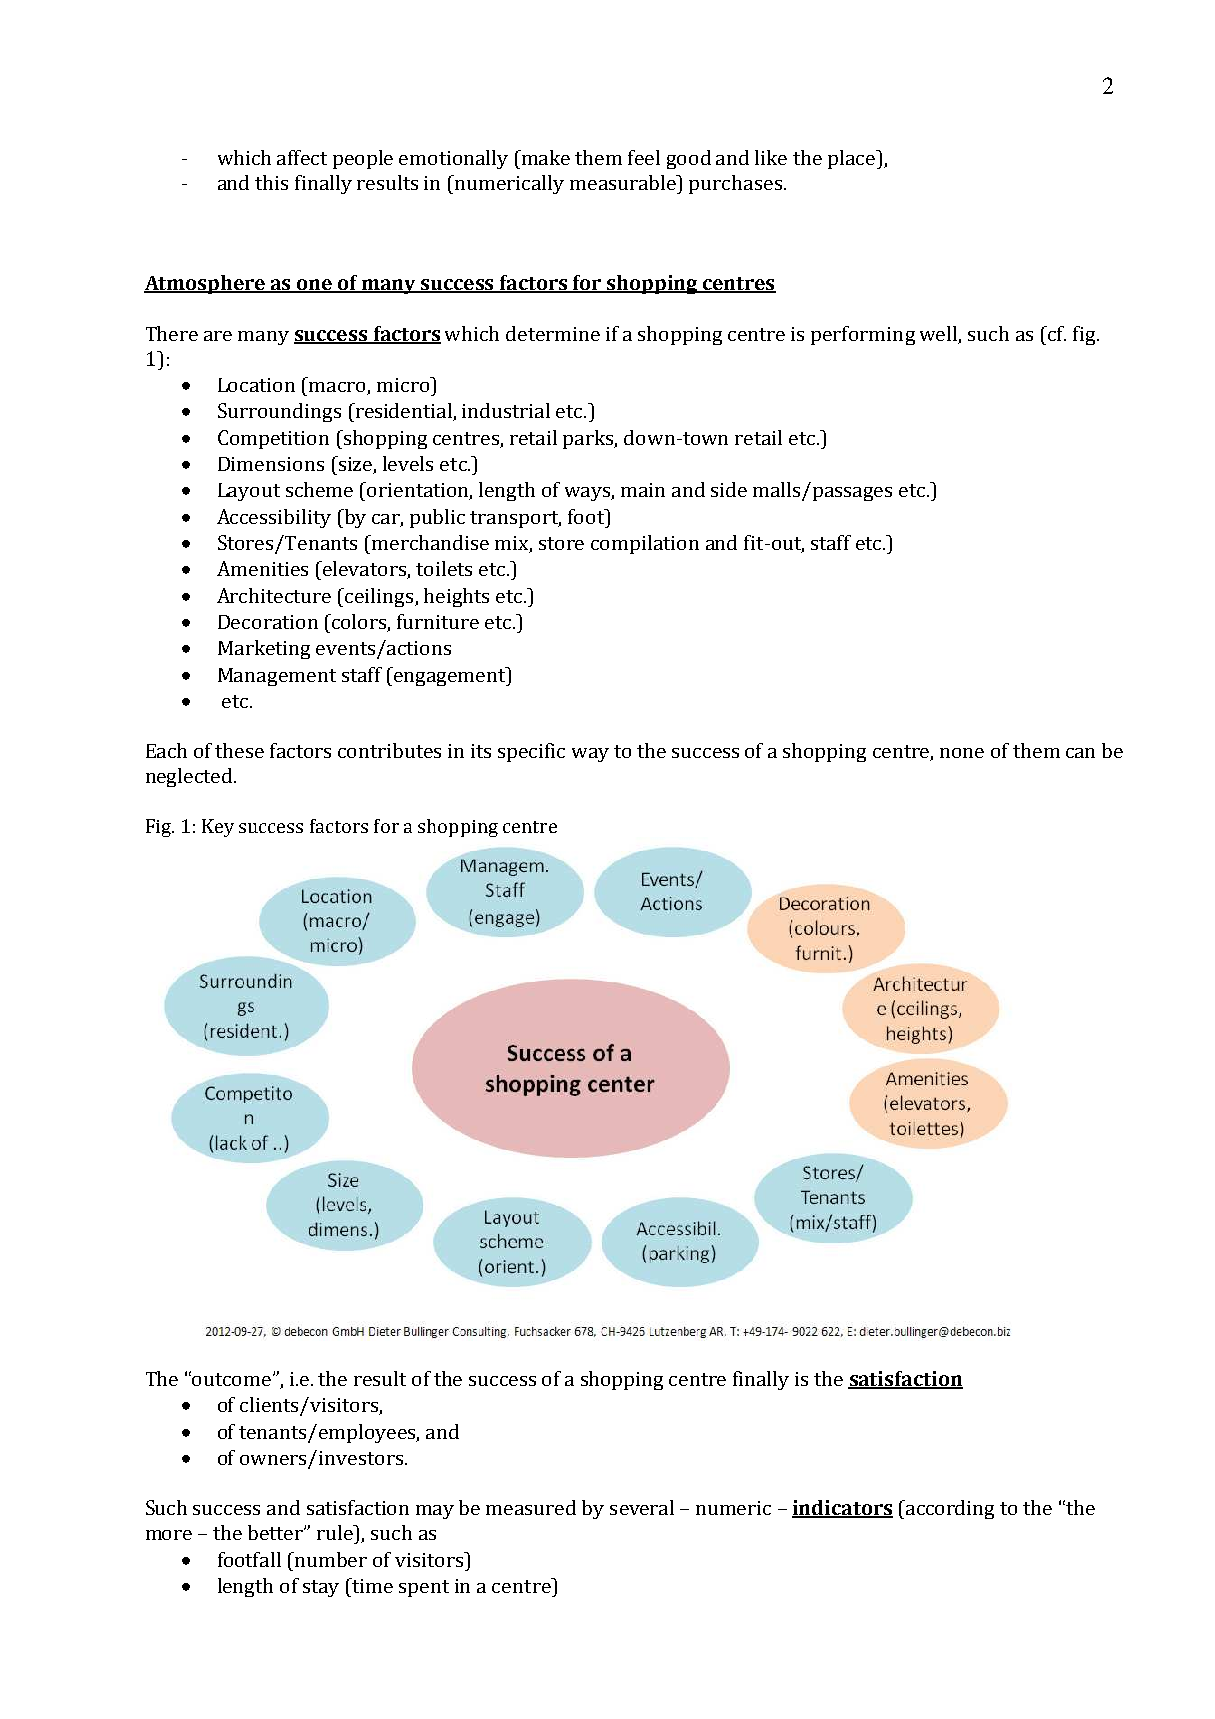  What do you see at coordinates (218, 828) in the screenshot?
I see `Key` at bounding box center [218, 828].
